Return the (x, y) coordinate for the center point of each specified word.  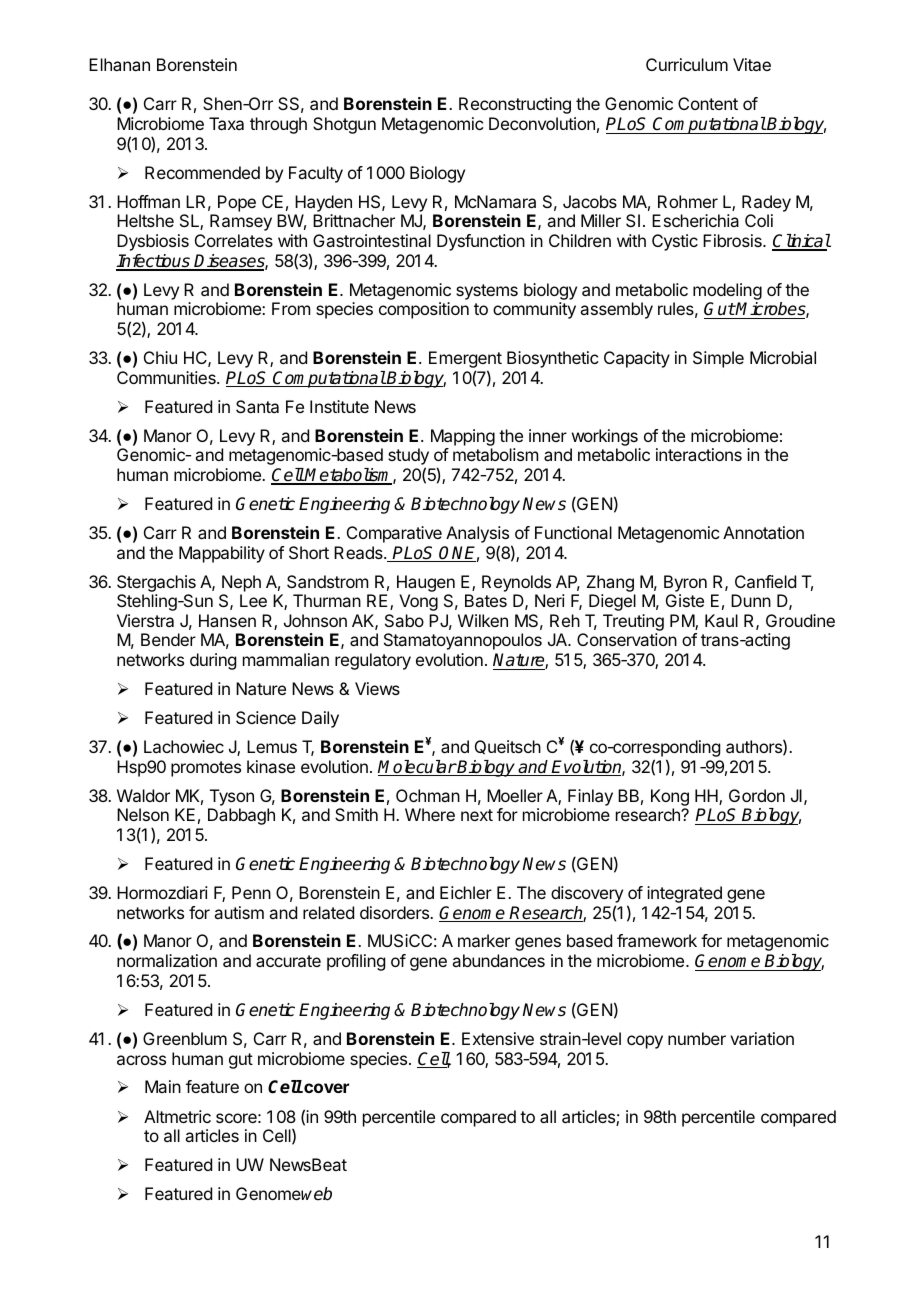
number (697, 1038)
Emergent (465, 361)
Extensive (498, 1038)
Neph (241, 583)
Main (163, 1086)
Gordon (757, 795)
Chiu (160, 357)
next (477, 815)
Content (708, 103)
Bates (486, 600)
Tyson (232, 797)
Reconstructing (515, 105)
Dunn (751, 600)
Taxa (226, 123)
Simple (718, 359)
